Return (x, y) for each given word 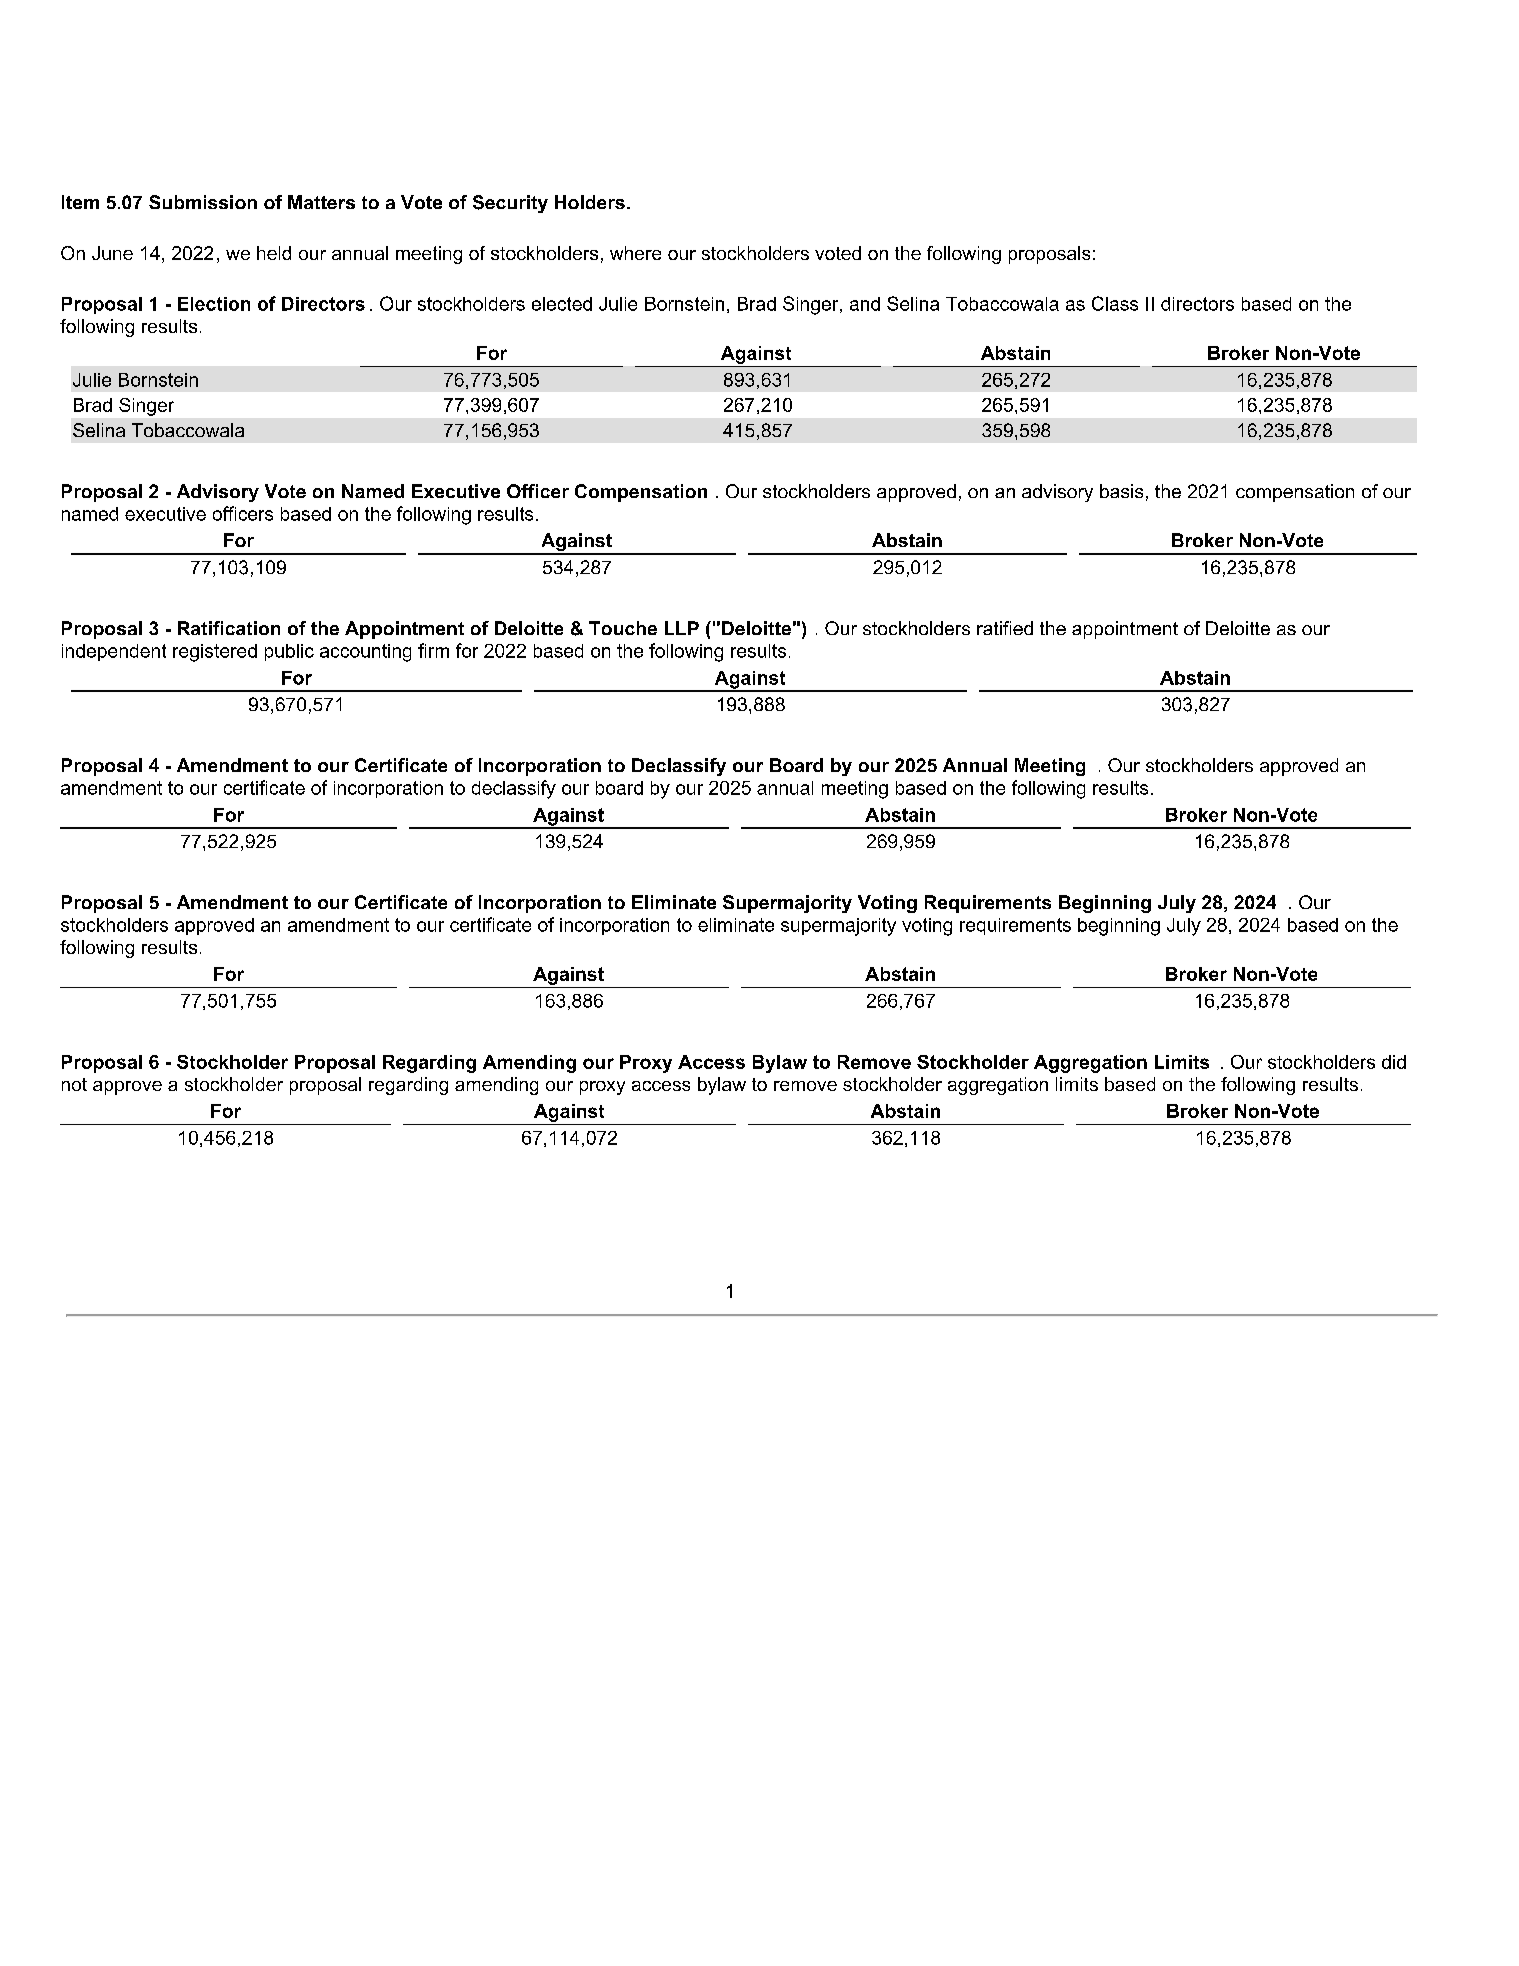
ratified (1005, 628)
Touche (623, 628)
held (274, 253)
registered (215, 653)
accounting (365, 653)
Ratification (229, 628)
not (74, 1084)
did (1394, 1062)
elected (562, 304)
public (289, 652)
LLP (682, 628)
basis (1121, 491)
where (635, 253)
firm (433, 650)
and (865, 304)
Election (214, 304)
